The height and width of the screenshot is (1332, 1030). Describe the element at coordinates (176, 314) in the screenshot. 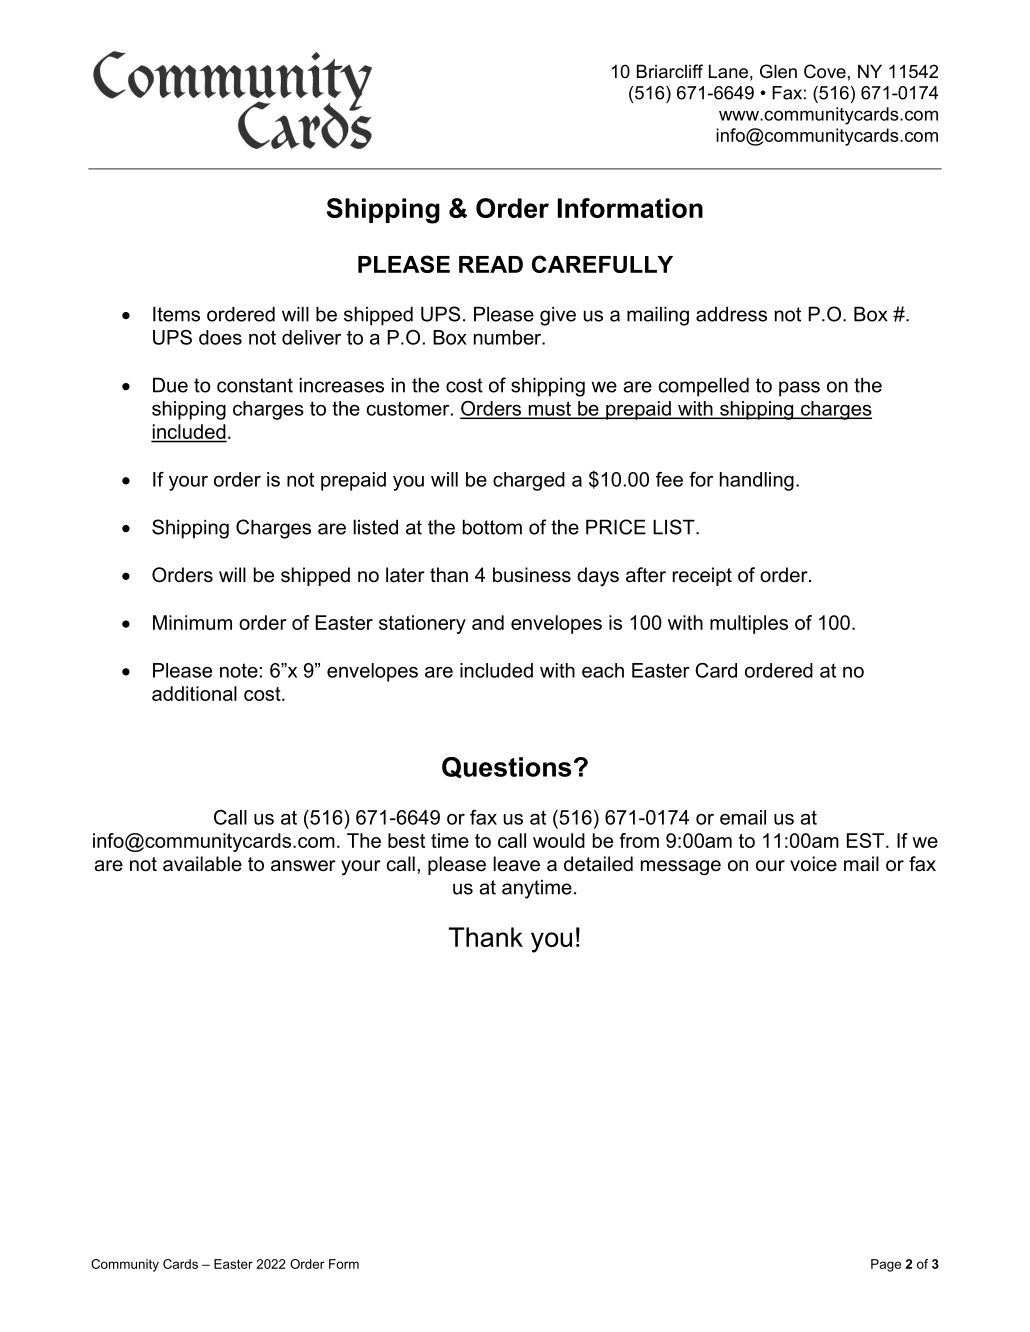

I see `Items` at that location.
